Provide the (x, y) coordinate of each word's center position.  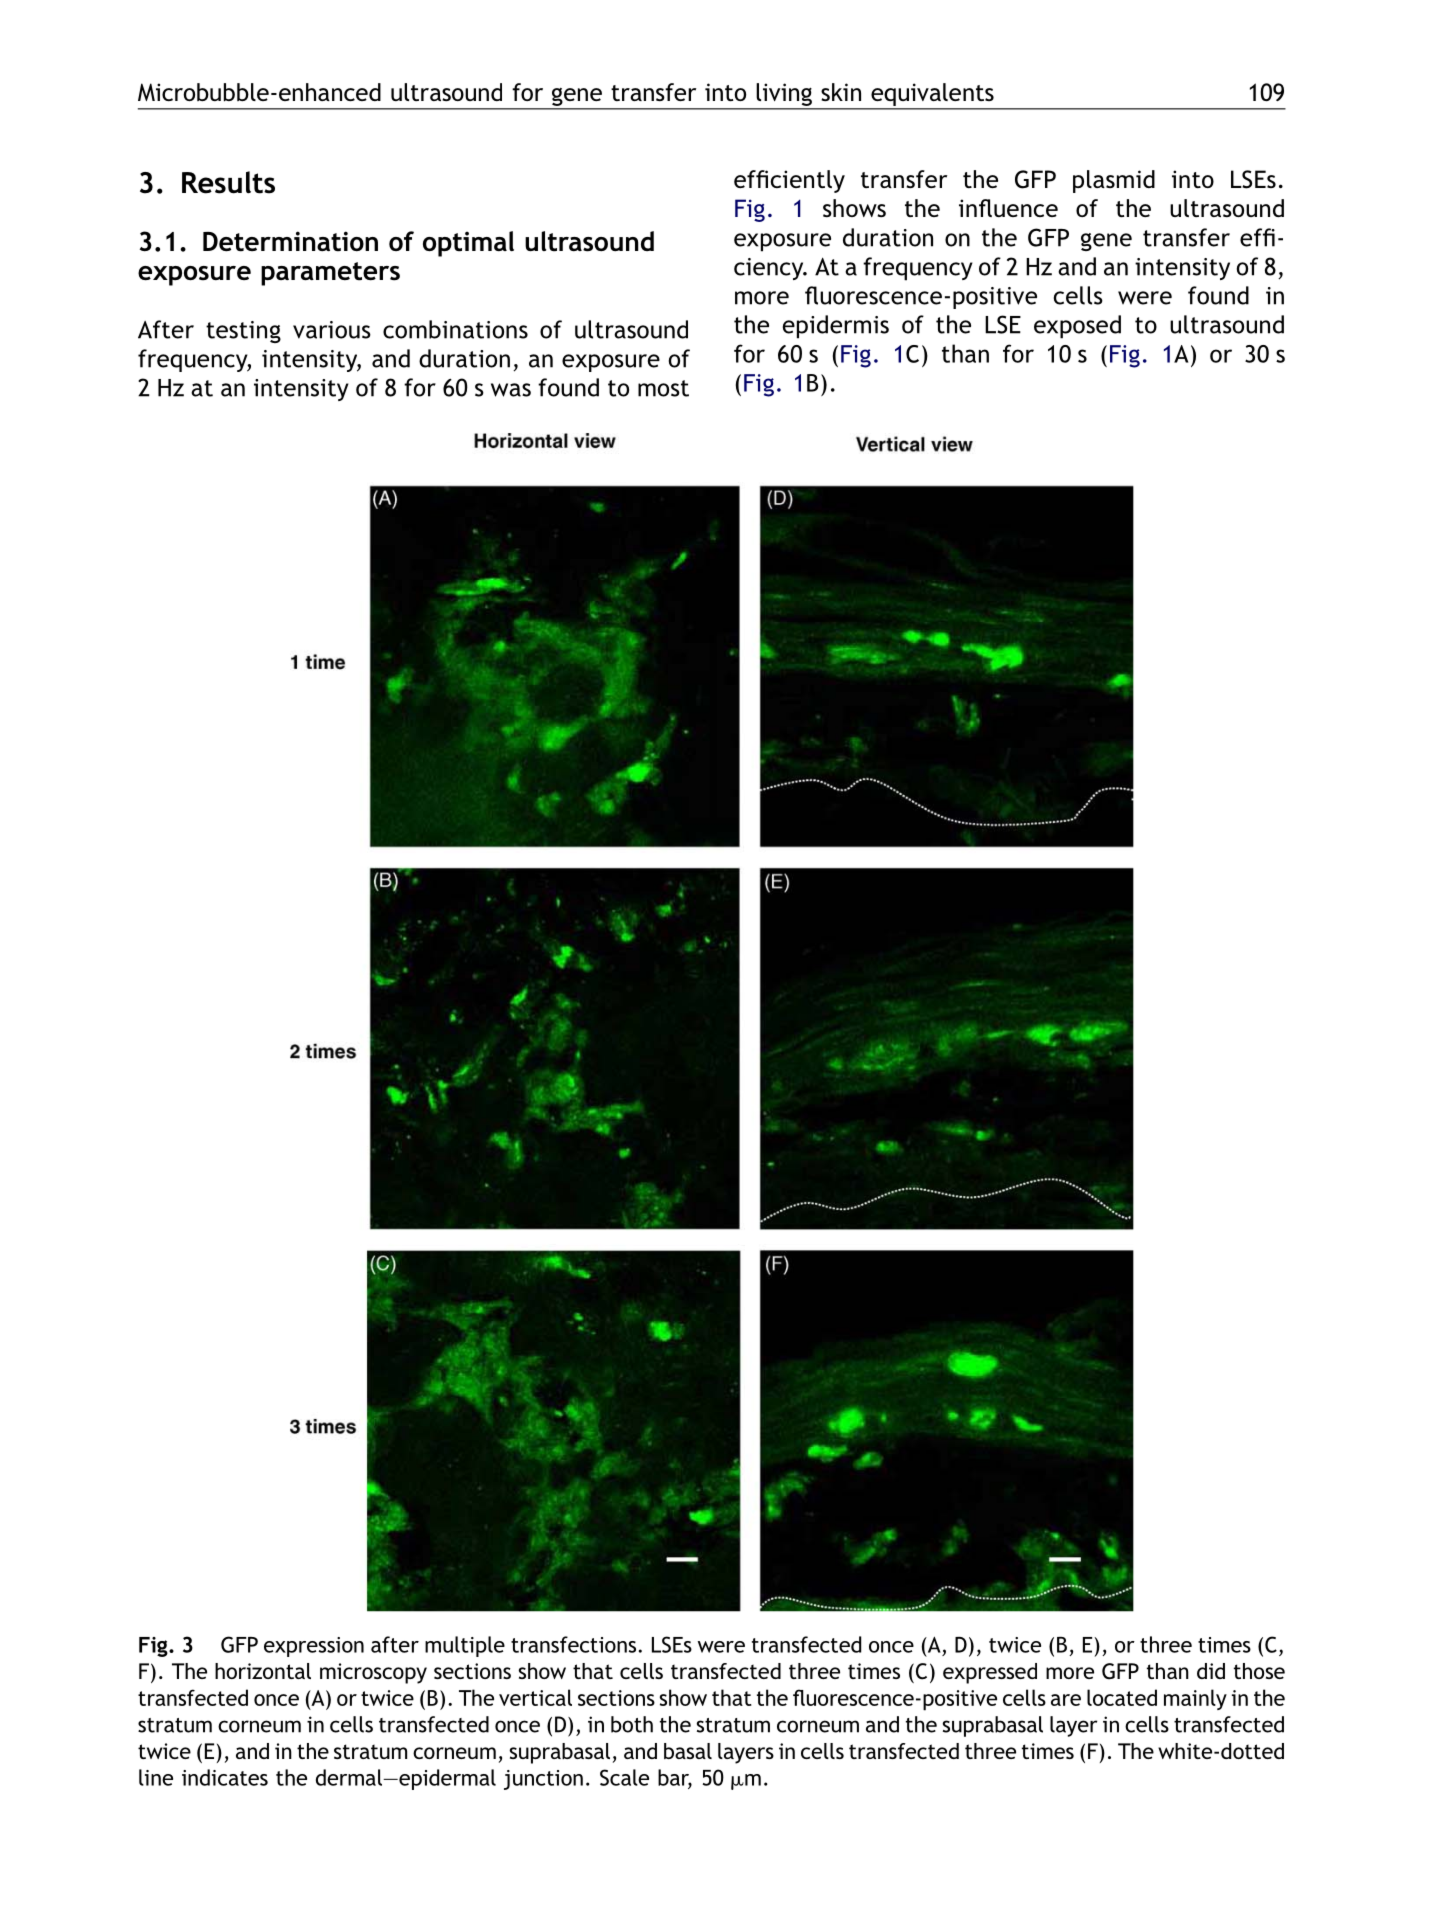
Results (228, 182)
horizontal (263, 1671)
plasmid (1114, 181)
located (1122, 1697)
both (632, 1724)
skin (841, 92)
